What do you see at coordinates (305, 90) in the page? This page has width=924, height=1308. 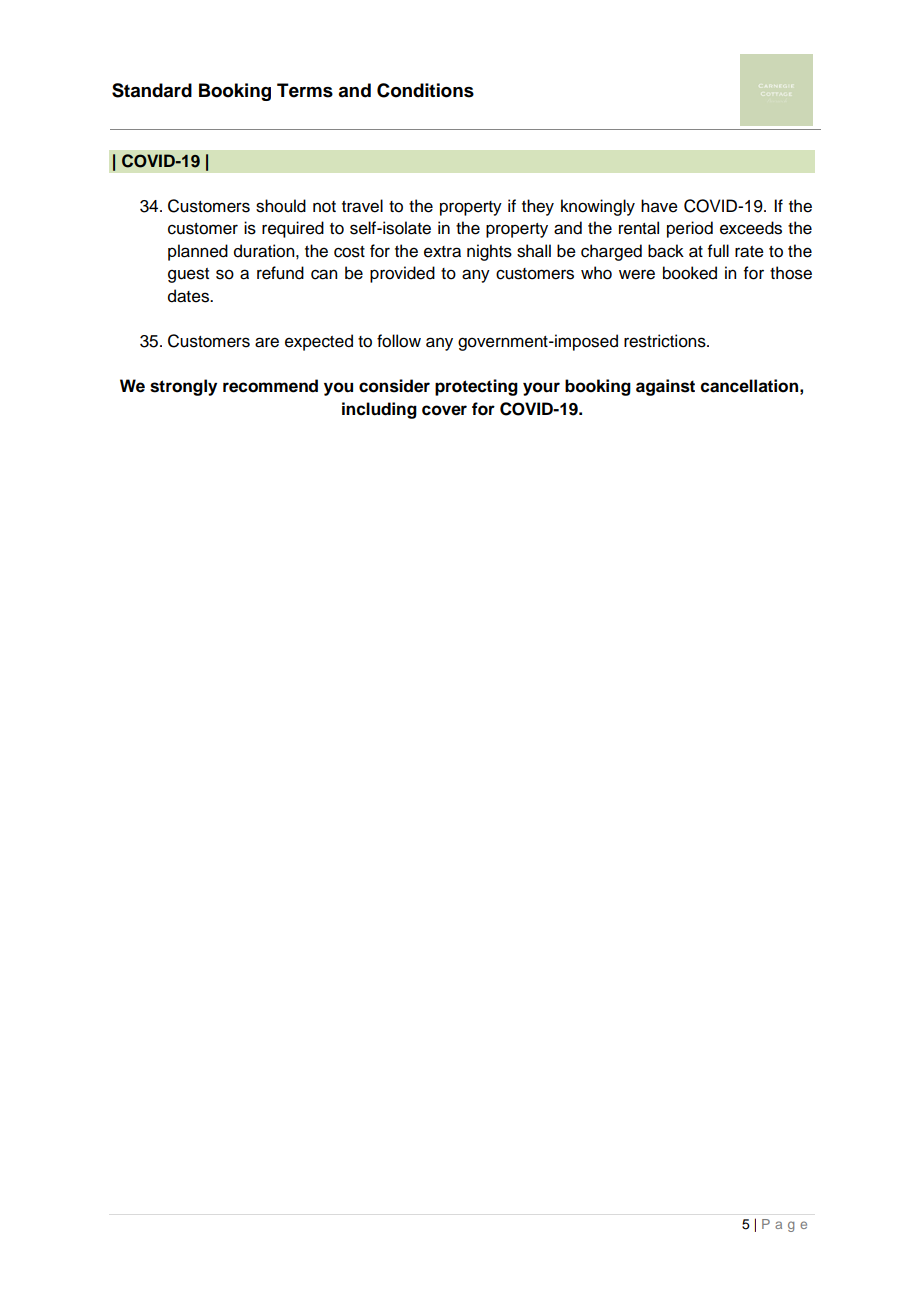 I see `Terms` at bounding box center [305, 90].
